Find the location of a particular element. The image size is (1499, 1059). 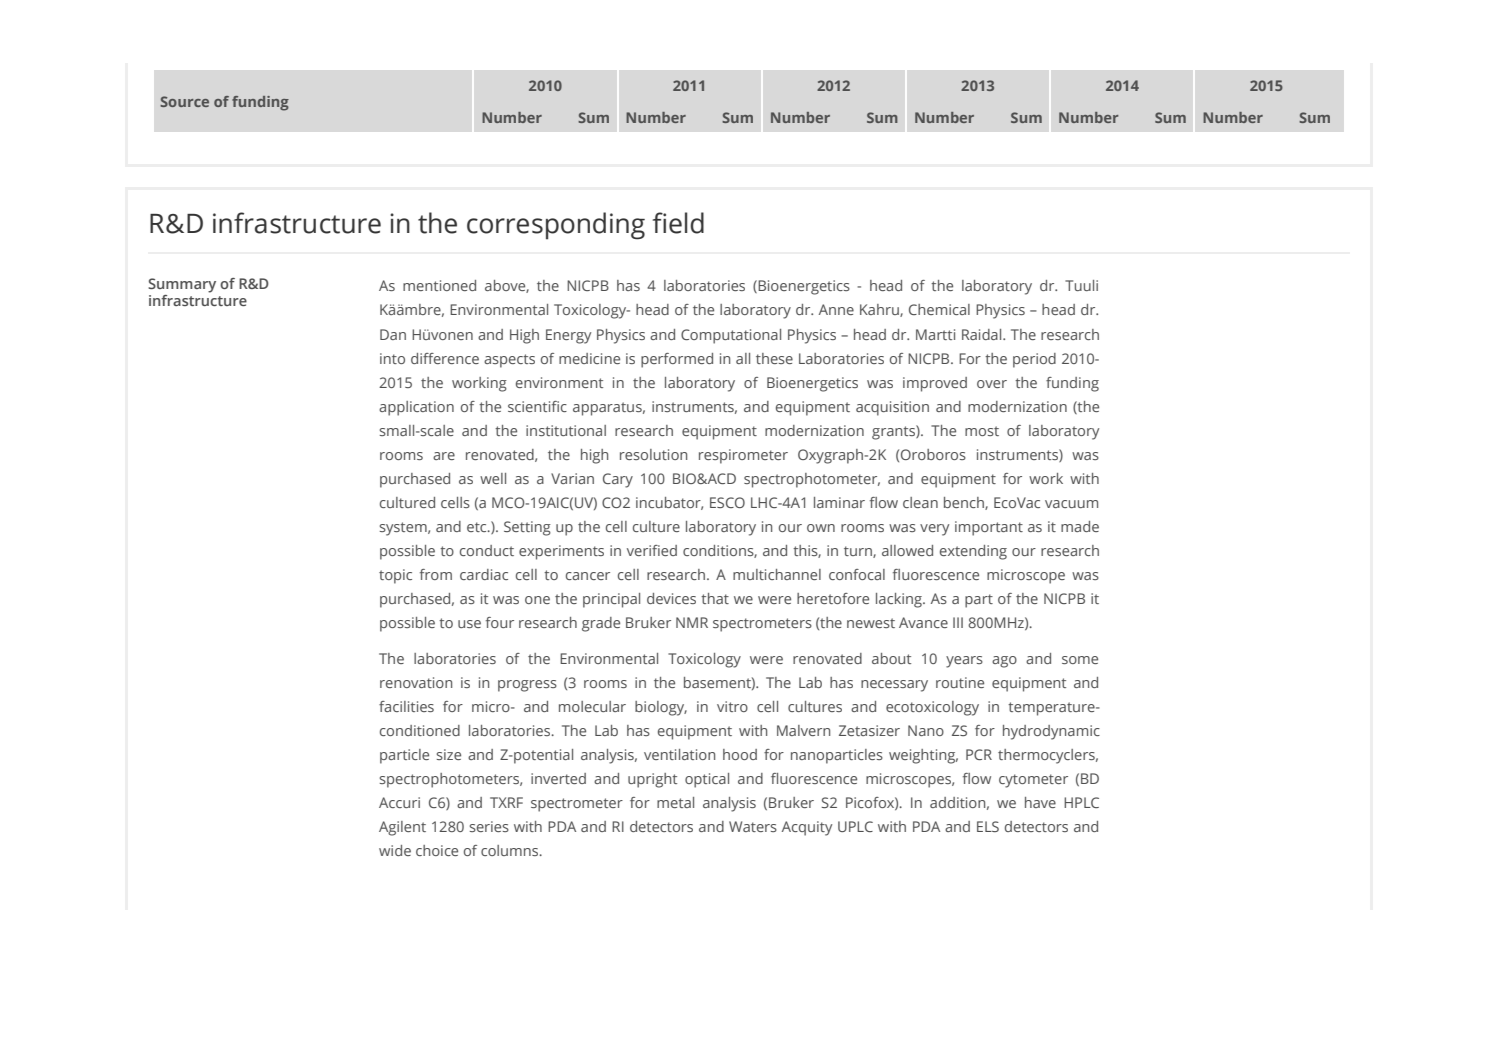

ELS is located at coordinates (988, 826).
